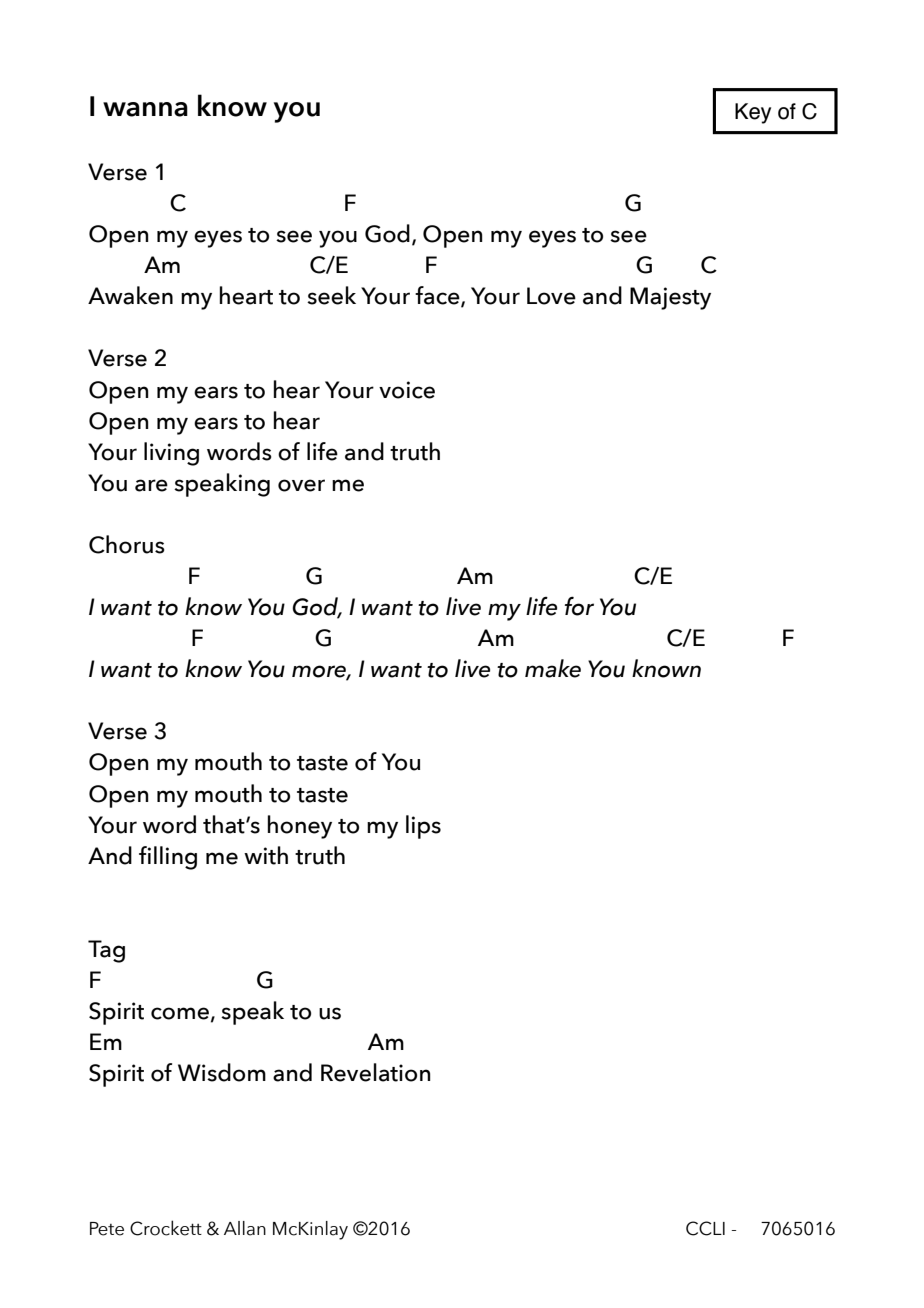 The width and height of the screenshot is (924, 1308). Describe the element at coordinates (151, 485) in the screenshot. I see `are` at that location.
